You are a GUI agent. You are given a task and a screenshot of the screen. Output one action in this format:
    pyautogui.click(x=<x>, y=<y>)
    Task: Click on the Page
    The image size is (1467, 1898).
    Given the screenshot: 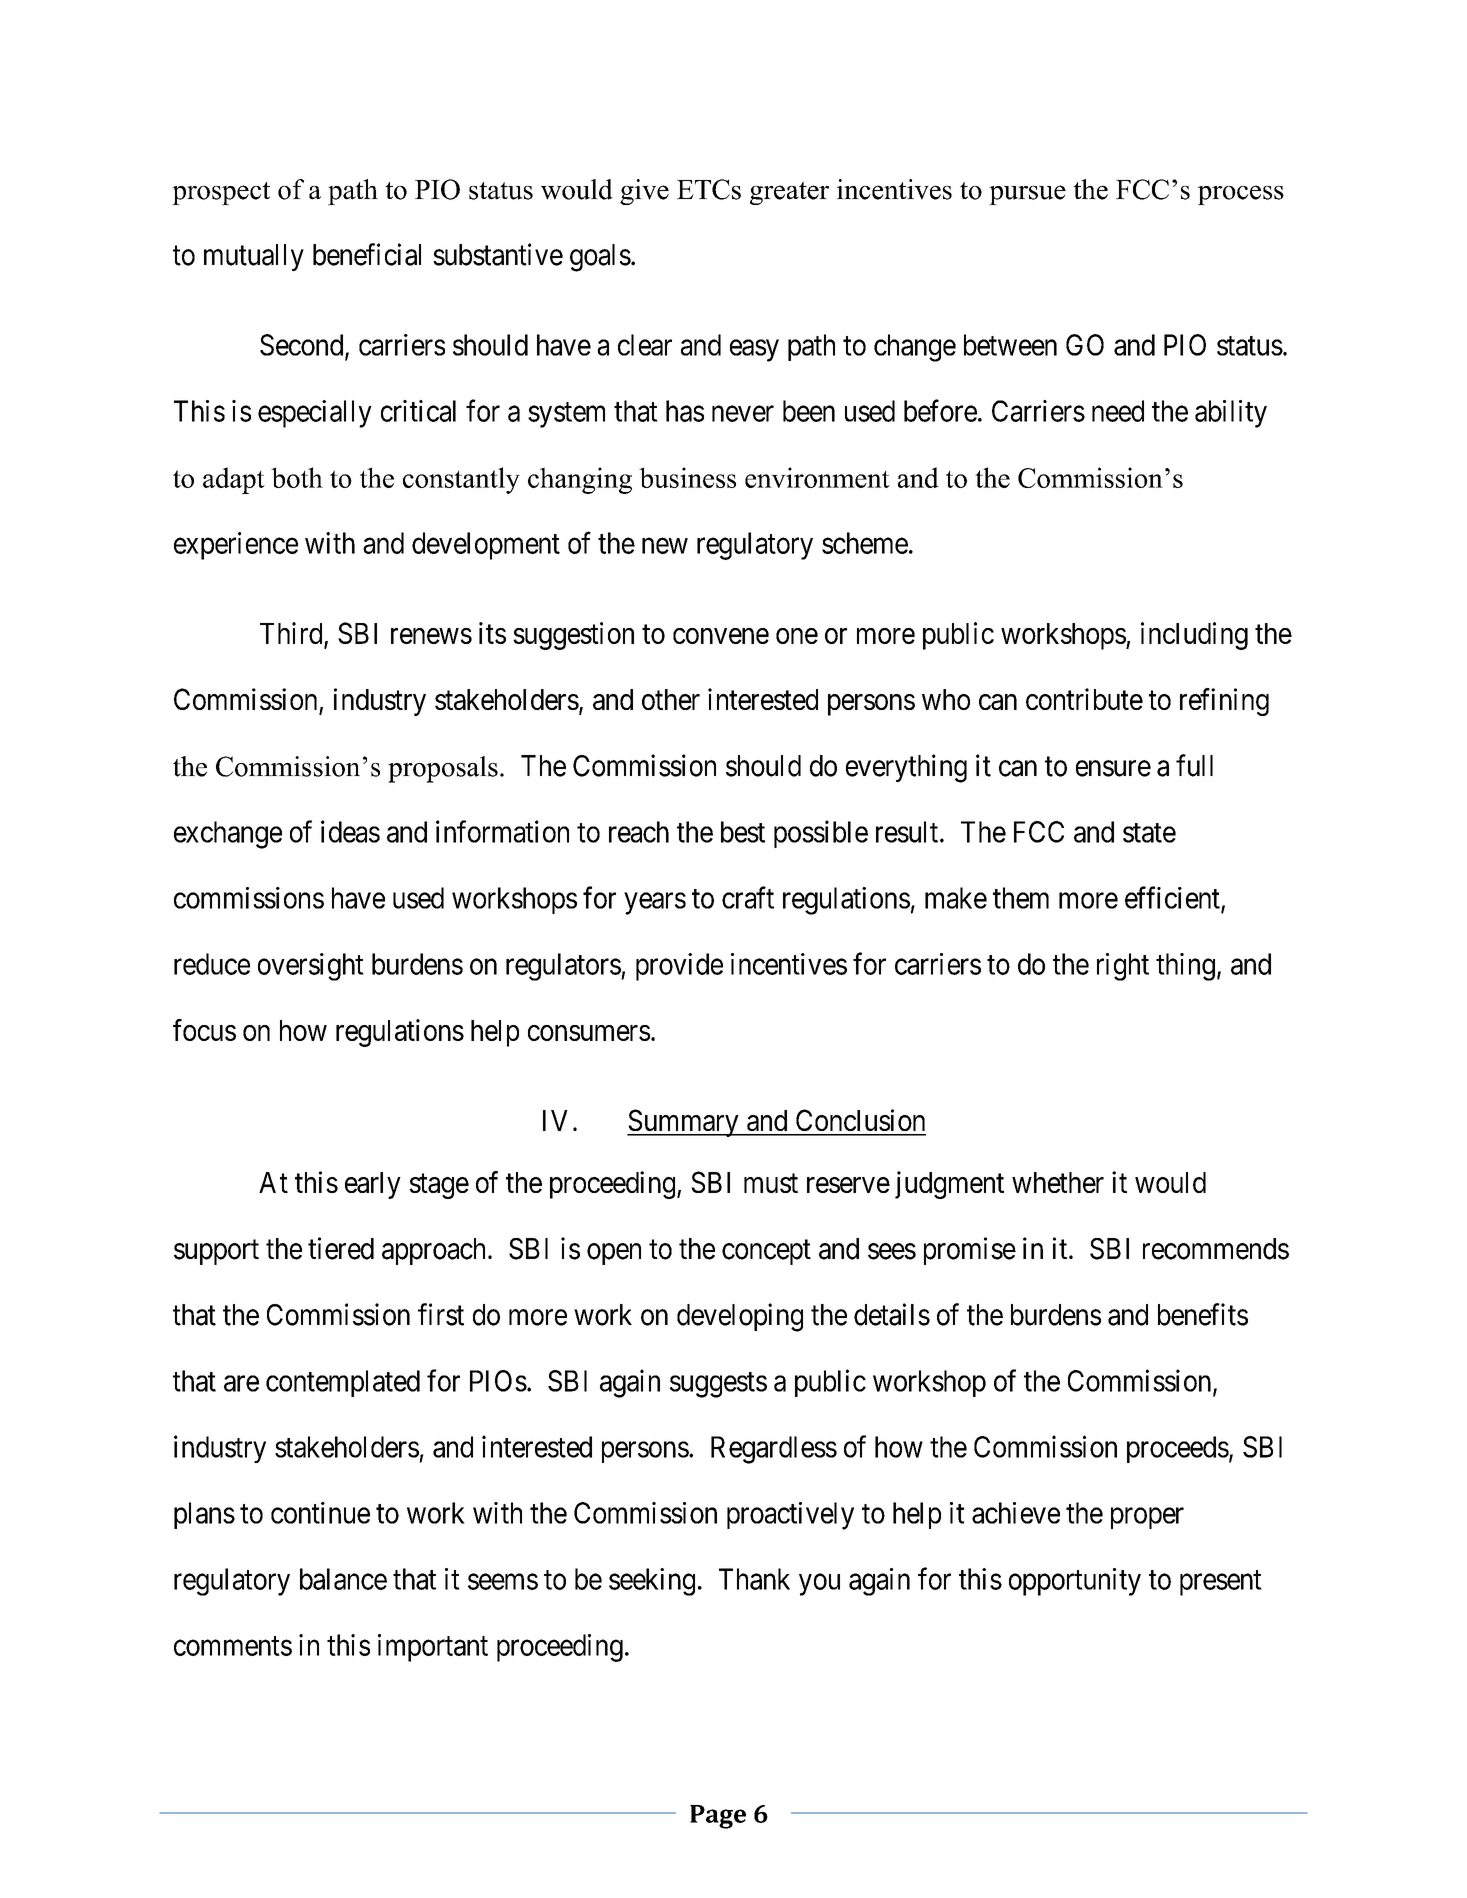 What is the action you would take?
    pyautogui.click(x=718, y=1817)
